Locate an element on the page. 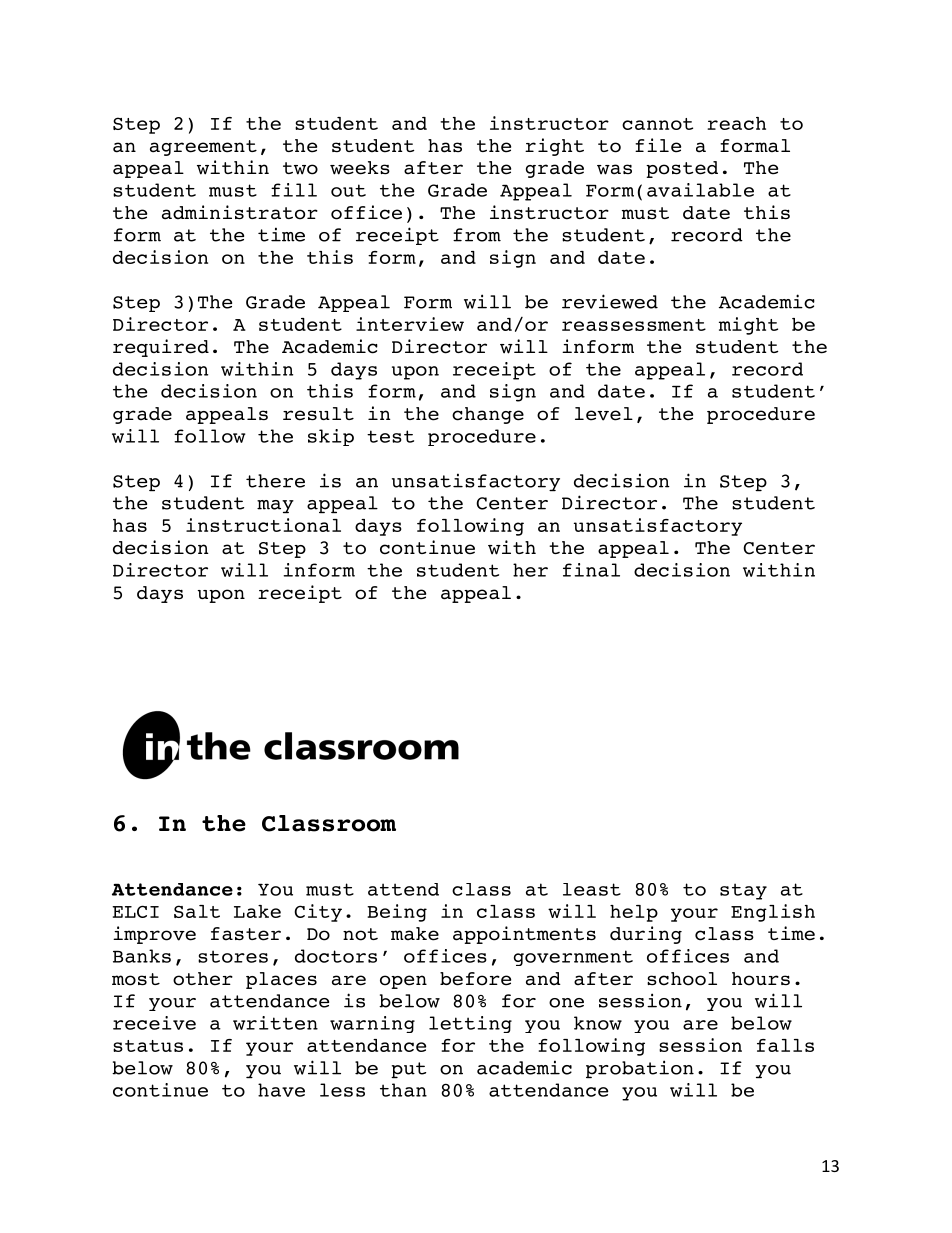 This image has height=1233, width=952. posted is located at coordinates (682, 169).
